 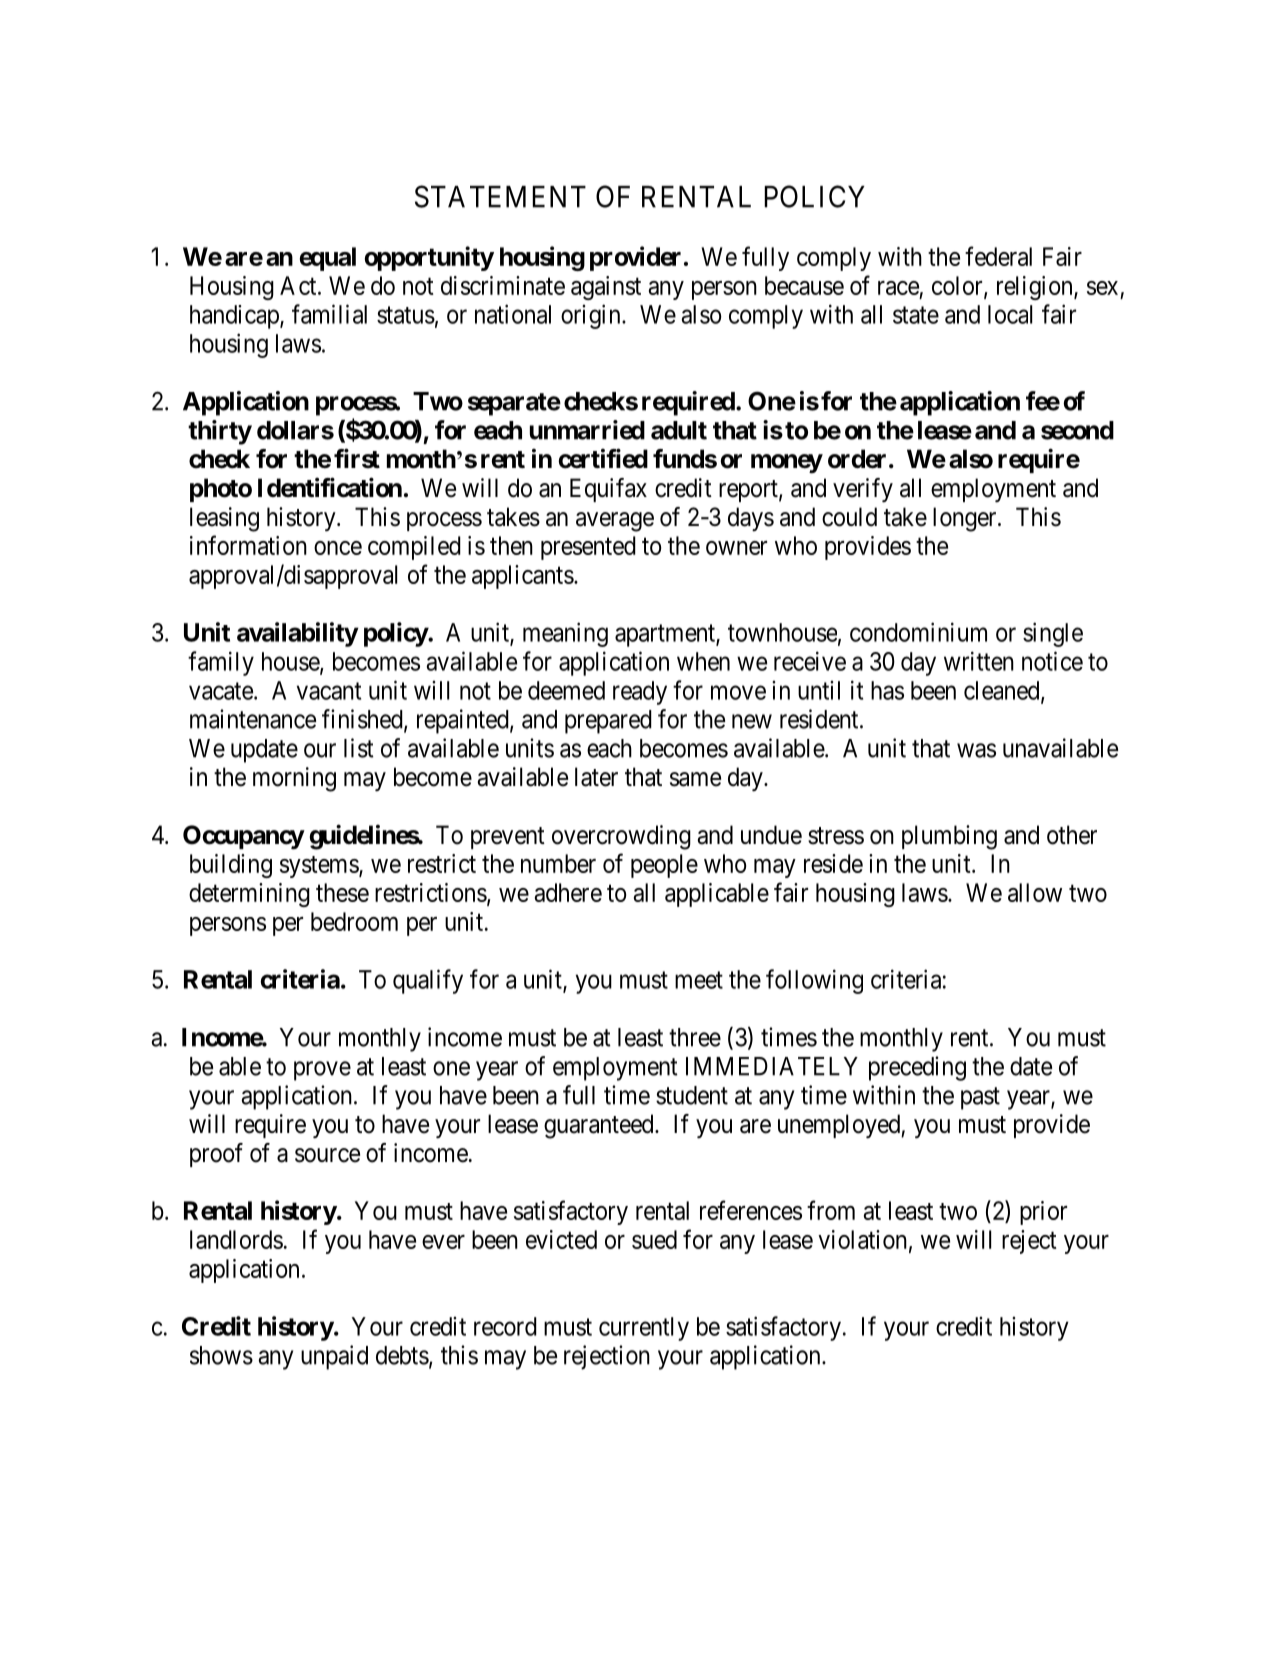 What do you see at coordinates (958, 286) in the screenshot?
I see `color` at bounding box center [958, 286].
